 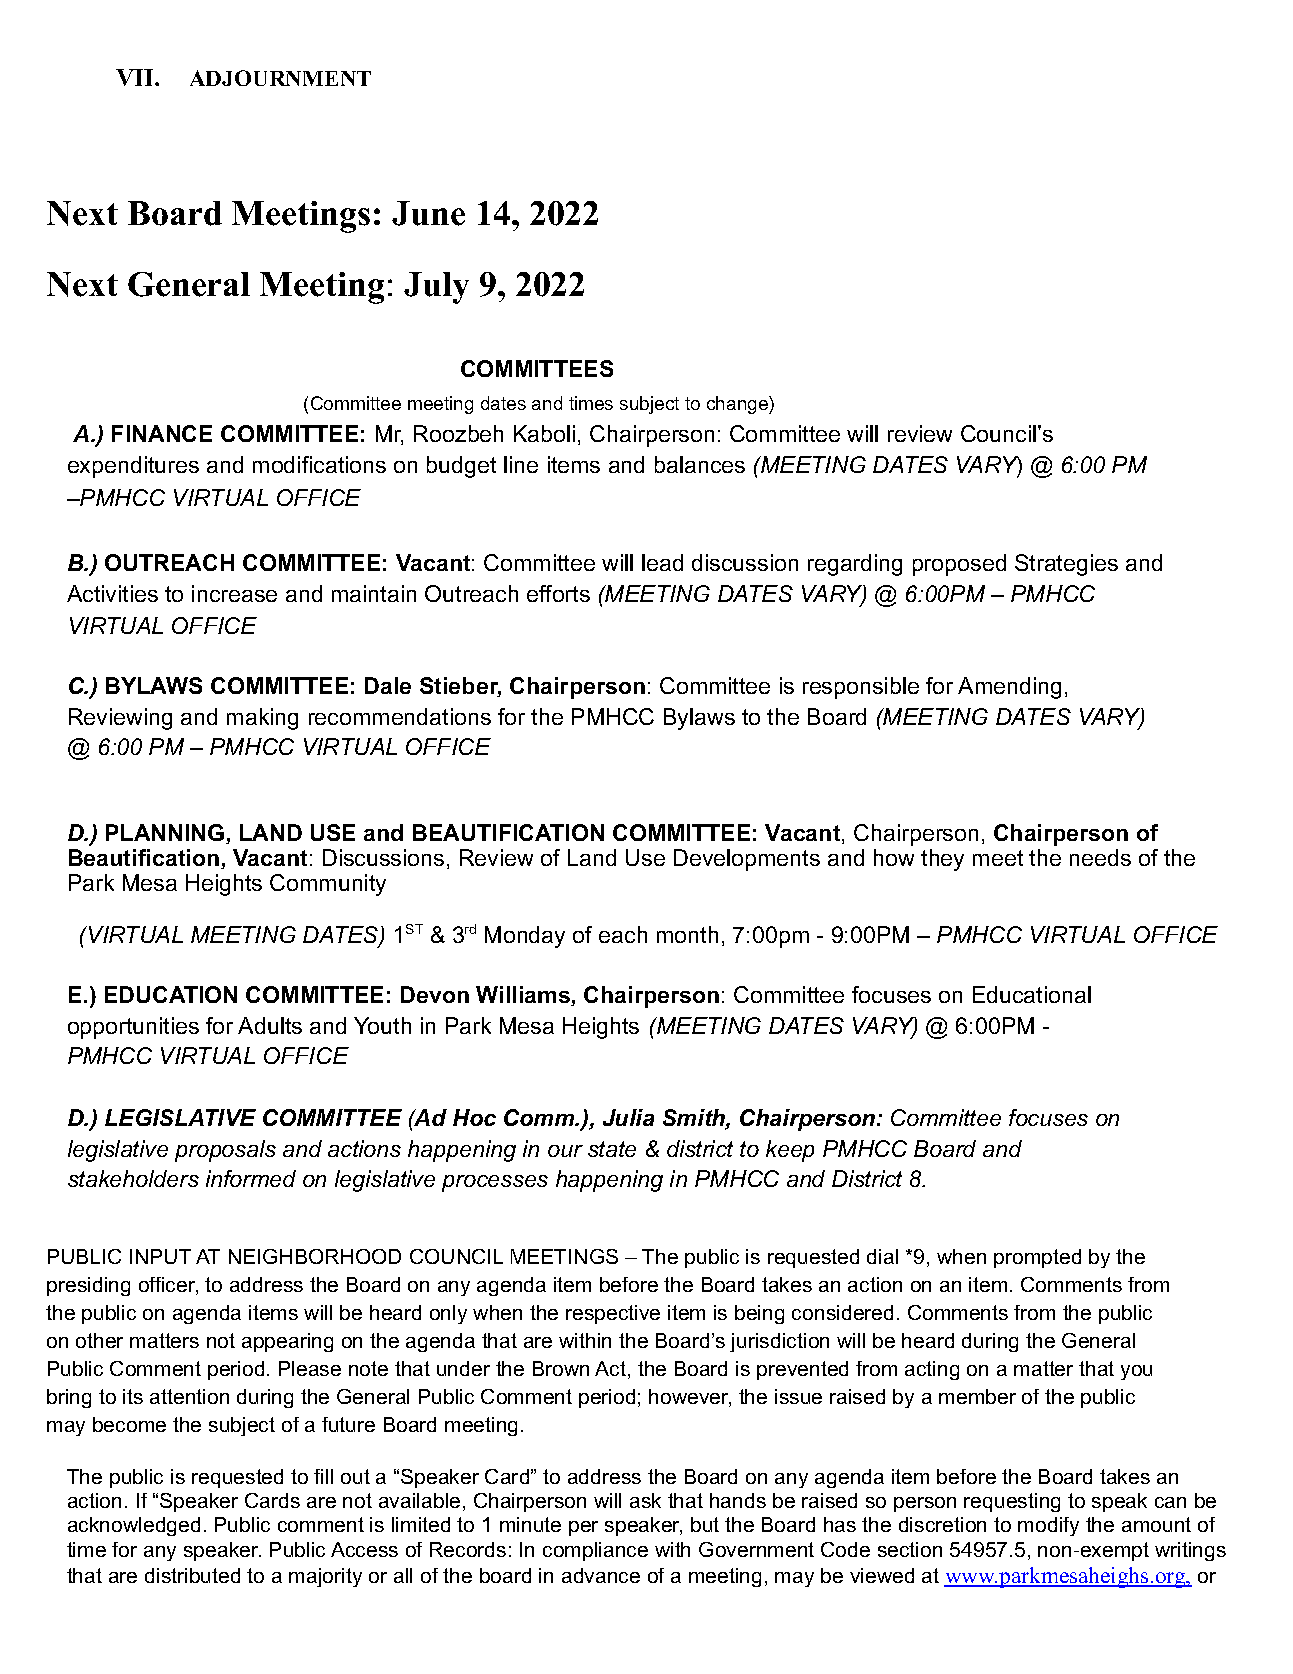 I want to click on PLANNING, so click(x=166, y=834).
